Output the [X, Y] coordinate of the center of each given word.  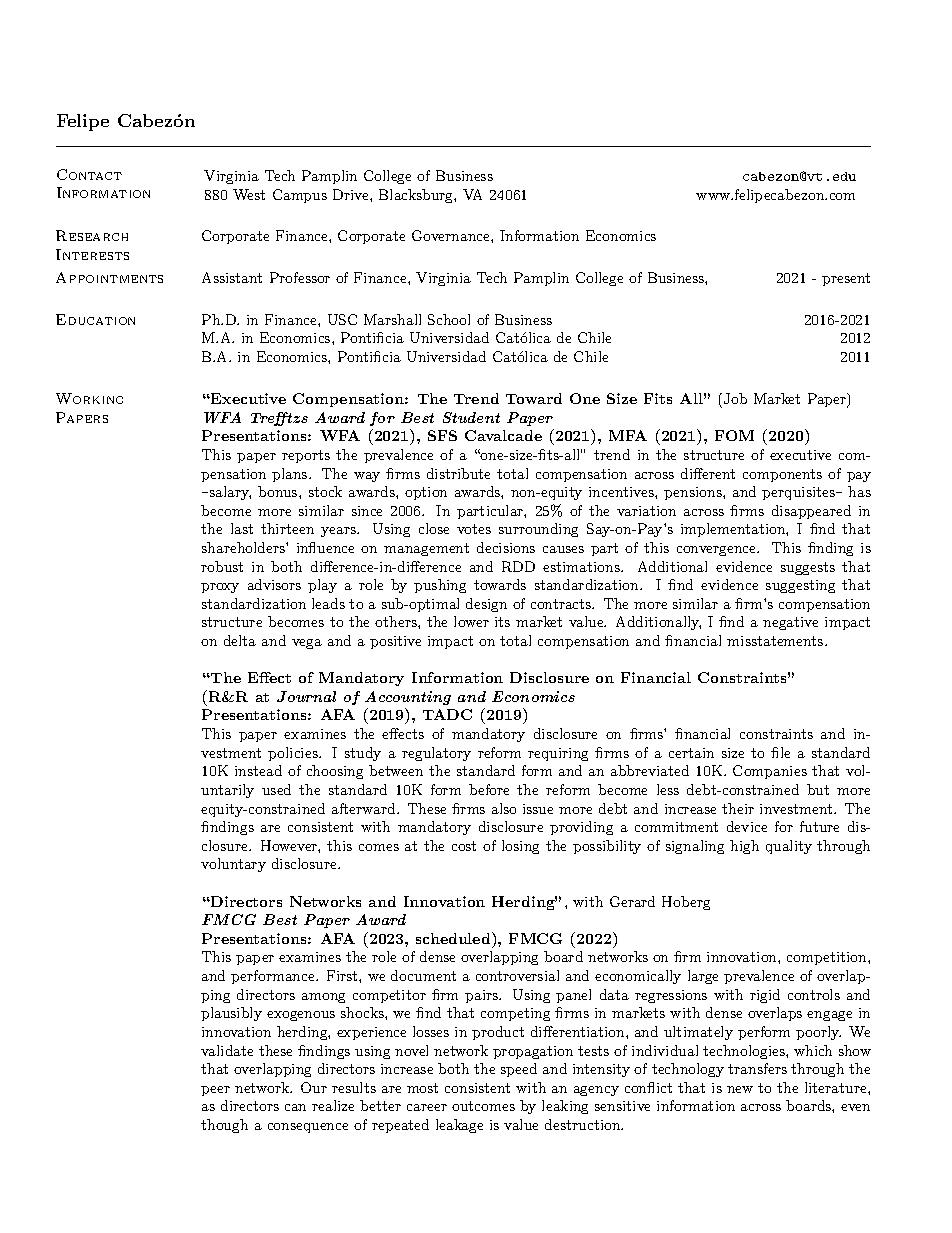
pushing [440, 586]
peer [215, 1091]
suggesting [800, 586]
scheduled [454, 938]
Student [471, 417]
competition [828, 958]
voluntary [233, 865]
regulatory [436, 754]
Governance [452, 235]
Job [735, 398]
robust [222, 566]
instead [258, 770]
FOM [734, 435]
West [249, 194]
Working [89, 398]
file [780, 752]
